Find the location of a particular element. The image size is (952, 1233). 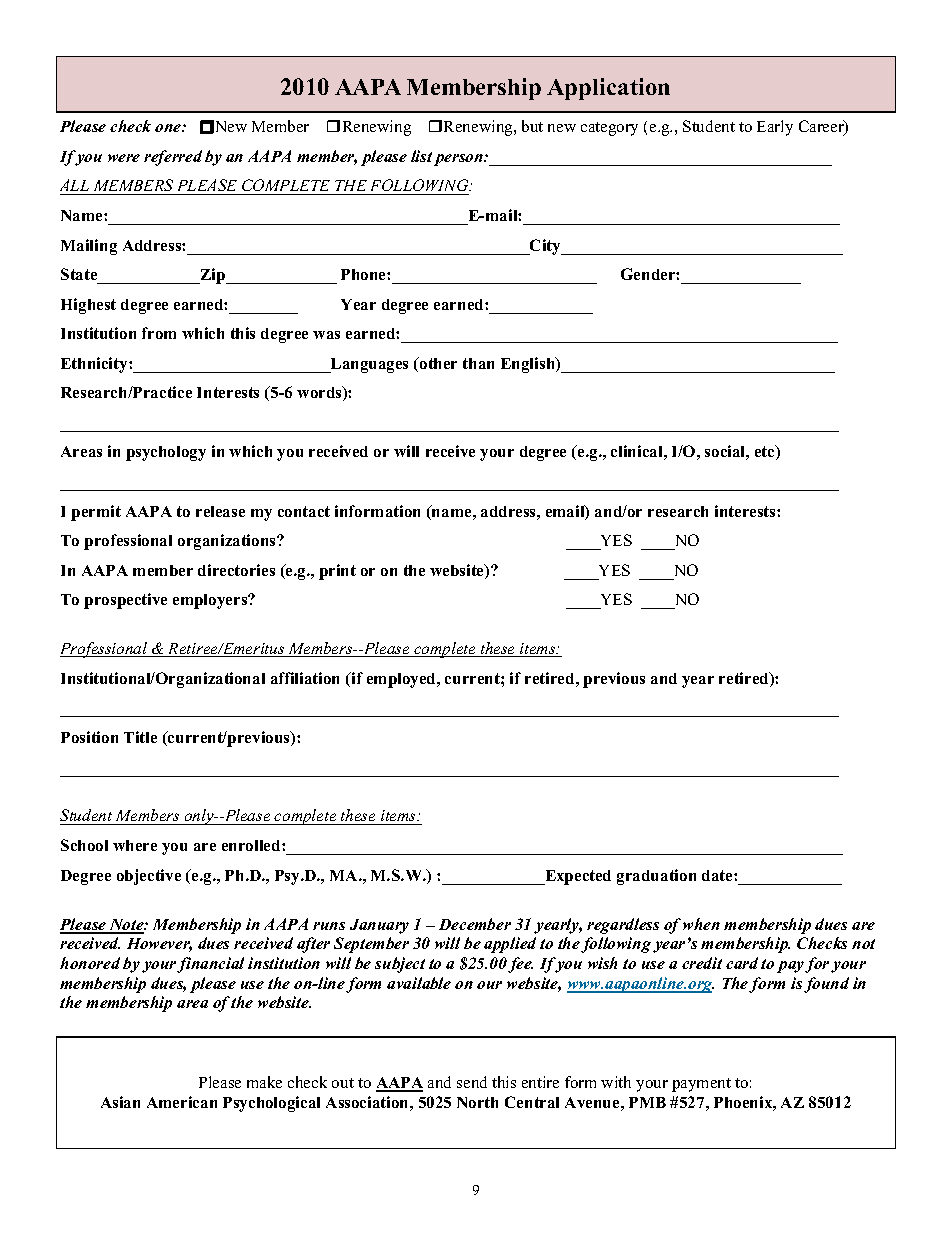

Career is located at coordinates (822, 128).
